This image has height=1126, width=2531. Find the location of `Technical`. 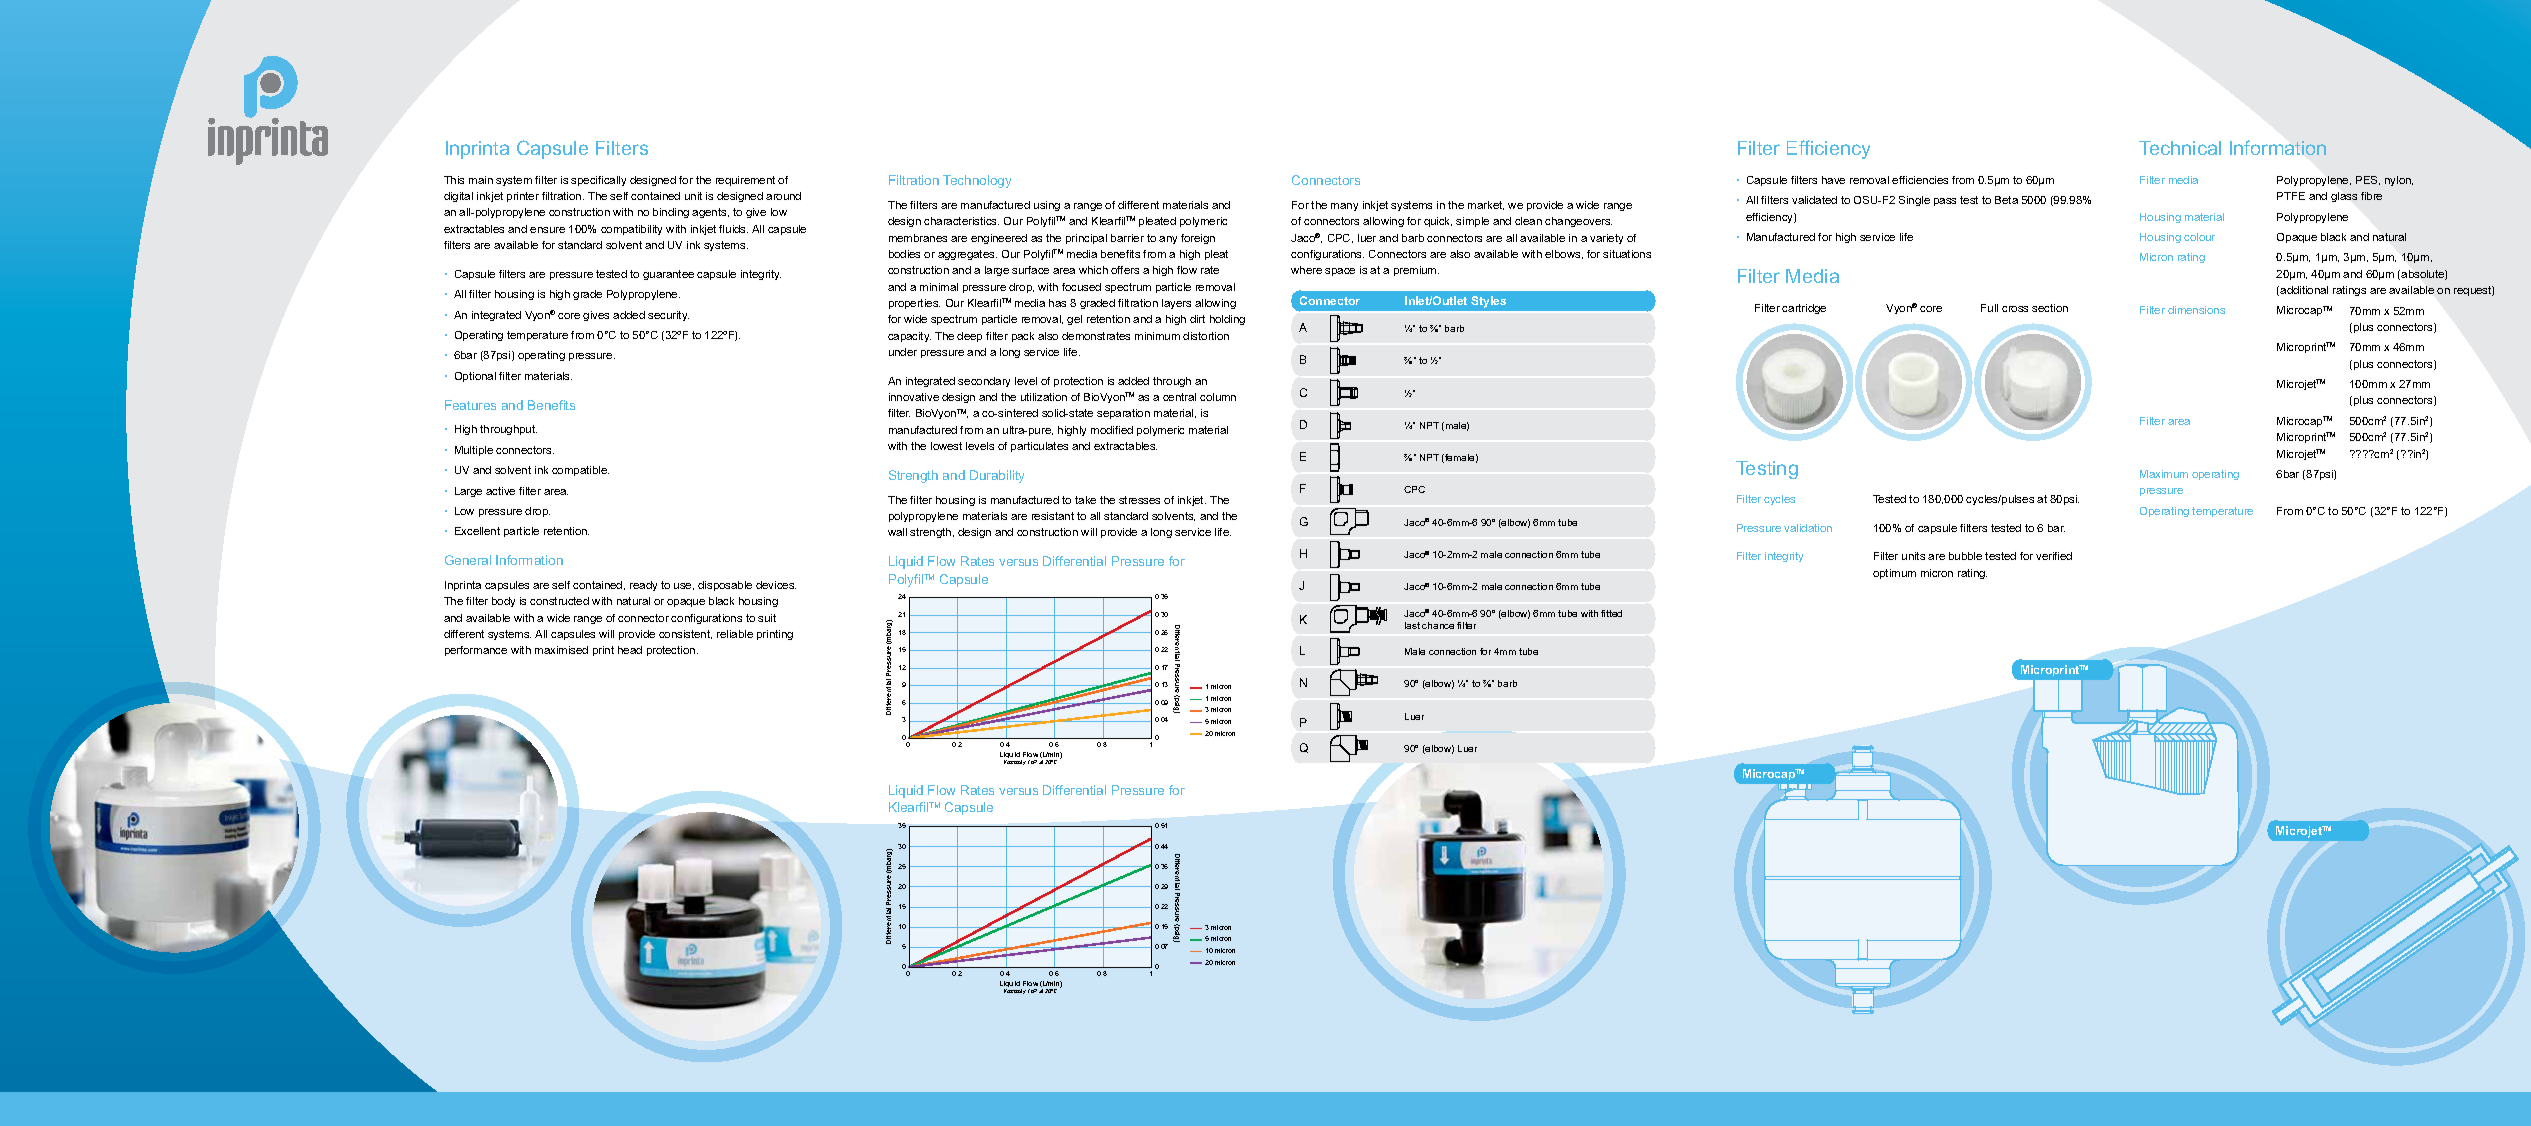

Technical is located at coordinates (2180, 148).
